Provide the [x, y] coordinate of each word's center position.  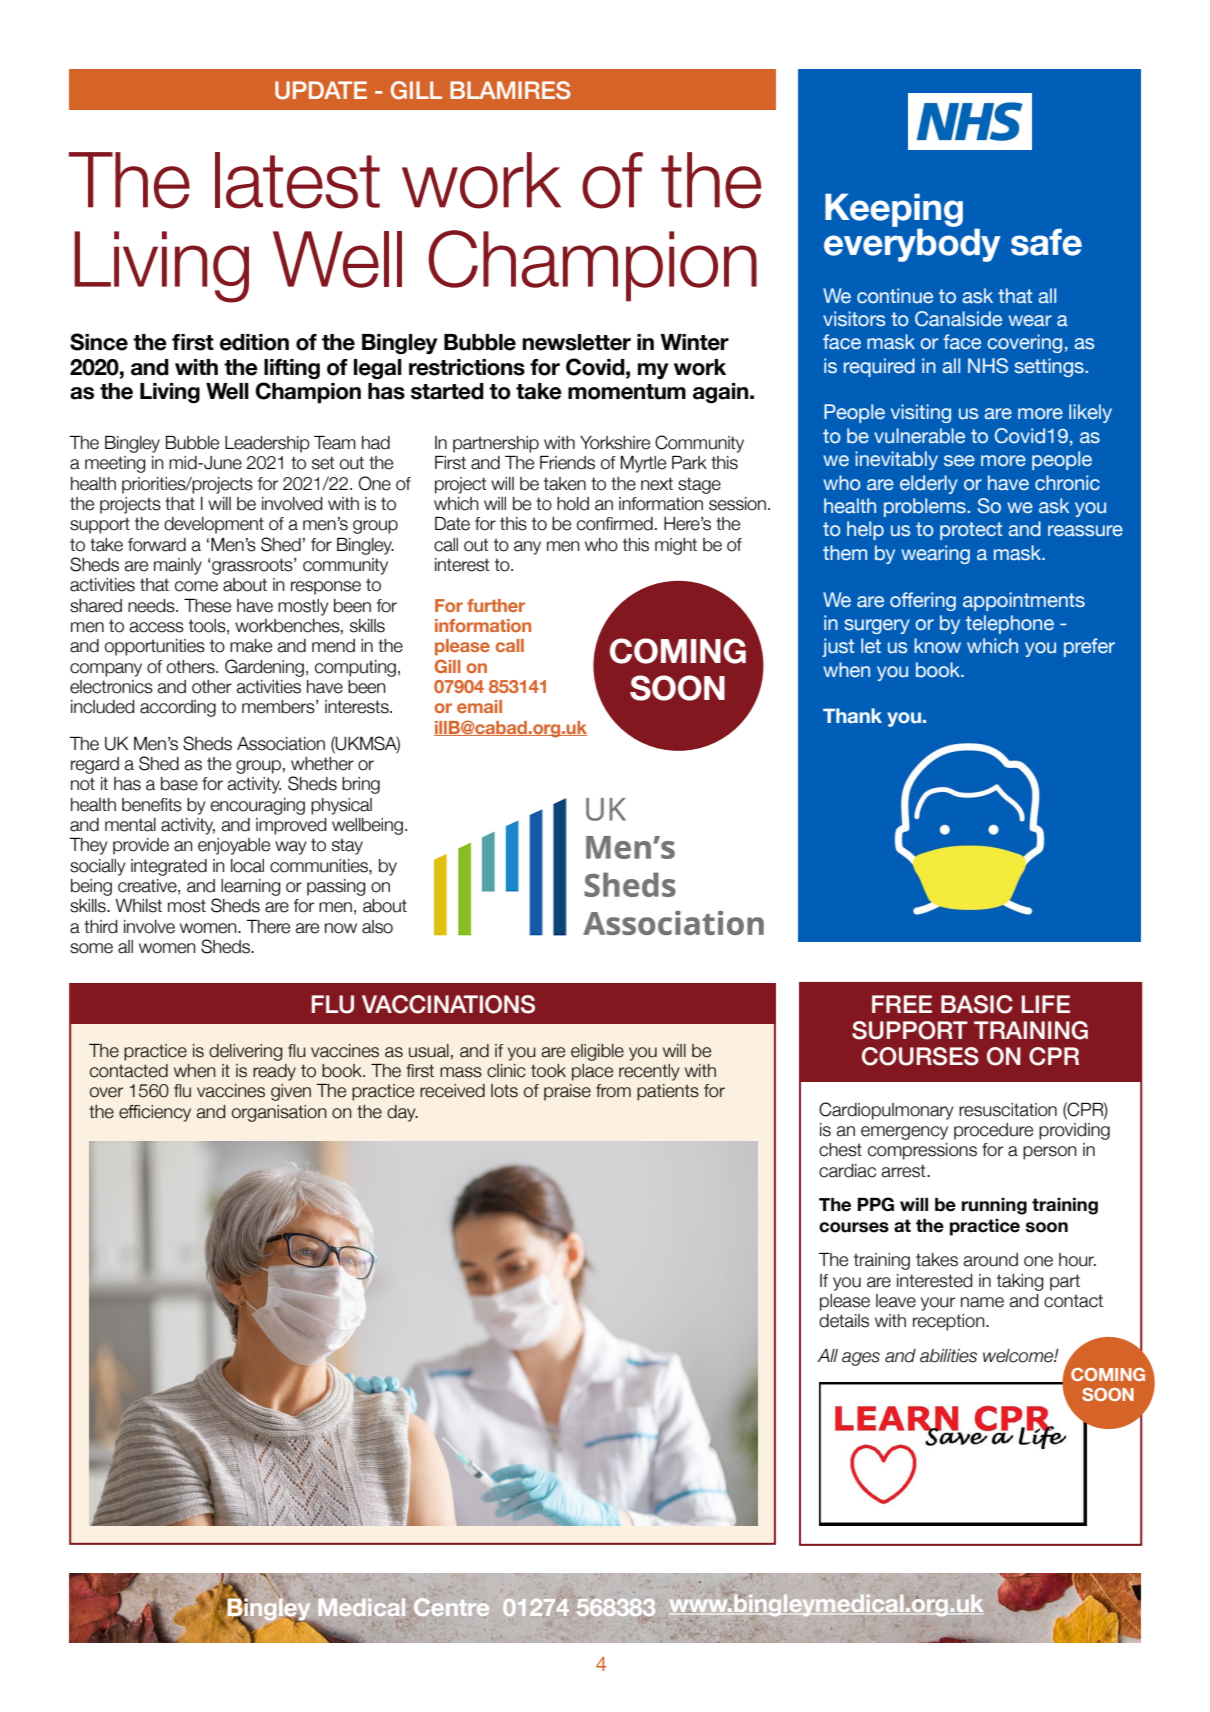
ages [861, 1359]
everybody [912, 244]
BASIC [977, 1004]
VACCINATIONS [448, 1004]
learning [251, 887]
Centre [451, 1608]
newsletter [576, 342]
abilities [948, 1356]
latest [297, 180]
